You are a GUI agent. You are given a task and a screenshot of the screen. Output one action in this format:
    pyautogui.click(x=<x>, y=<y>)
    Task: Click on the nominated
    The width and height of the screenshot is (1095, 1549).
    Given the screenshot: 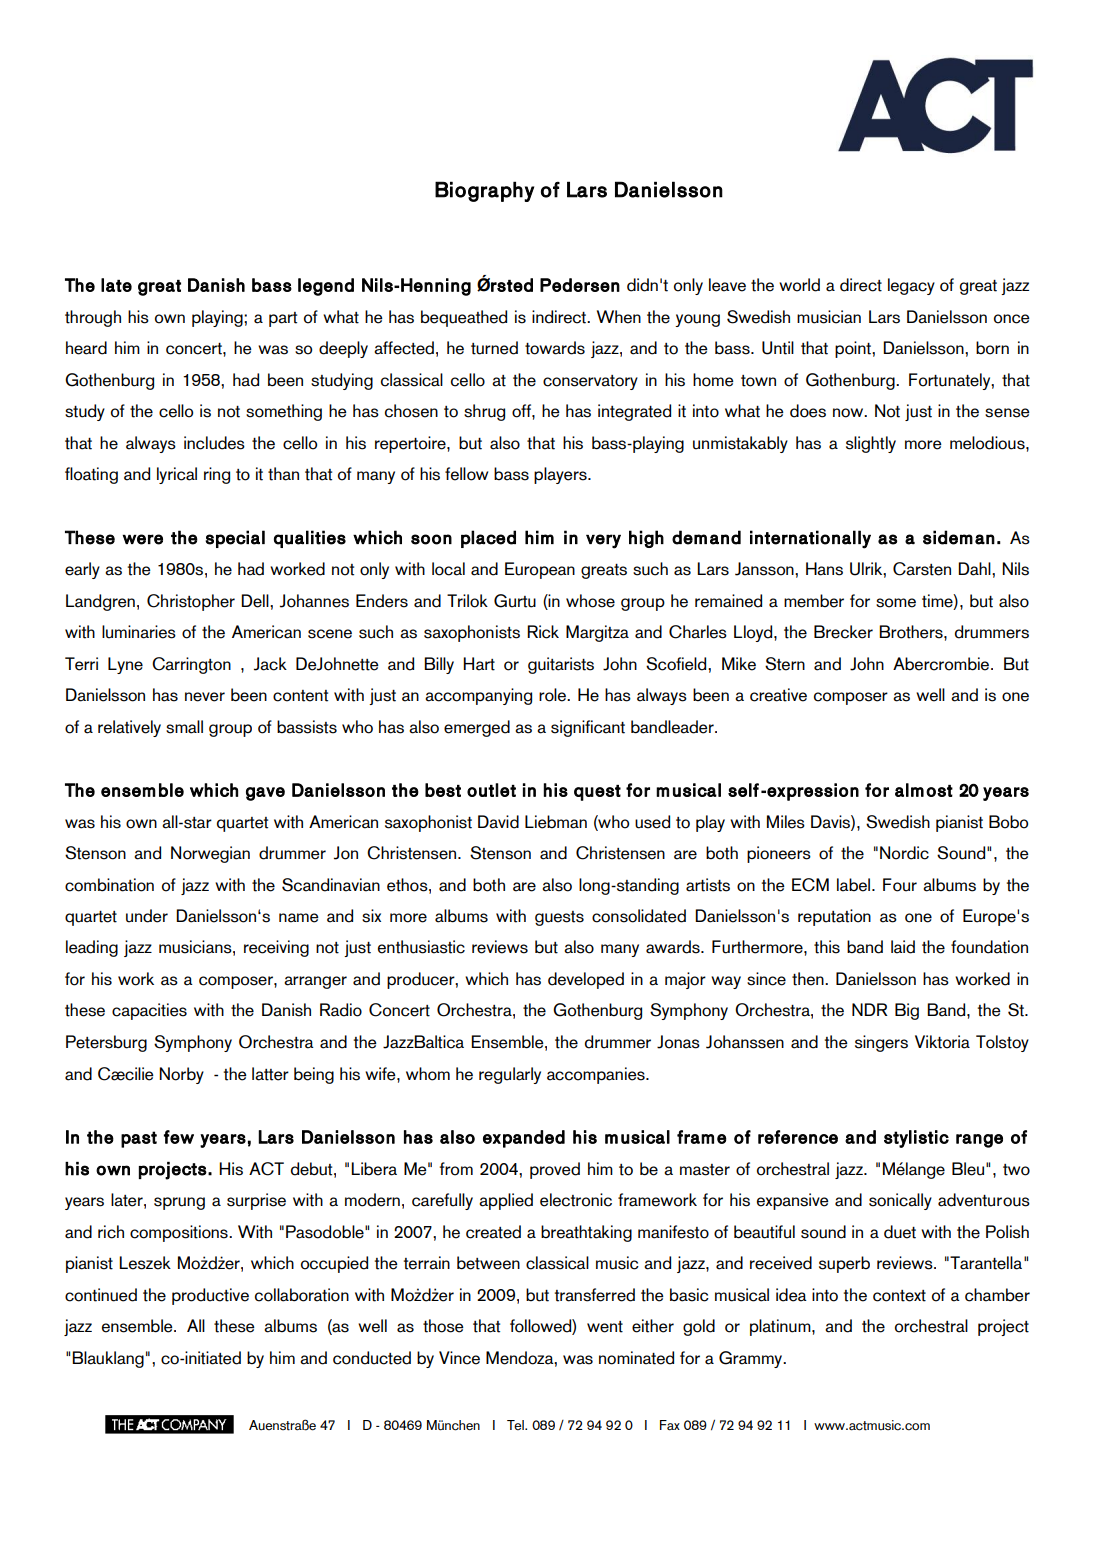 What is the action you would take?
    pyautogui.click(x=636, y=1358)
